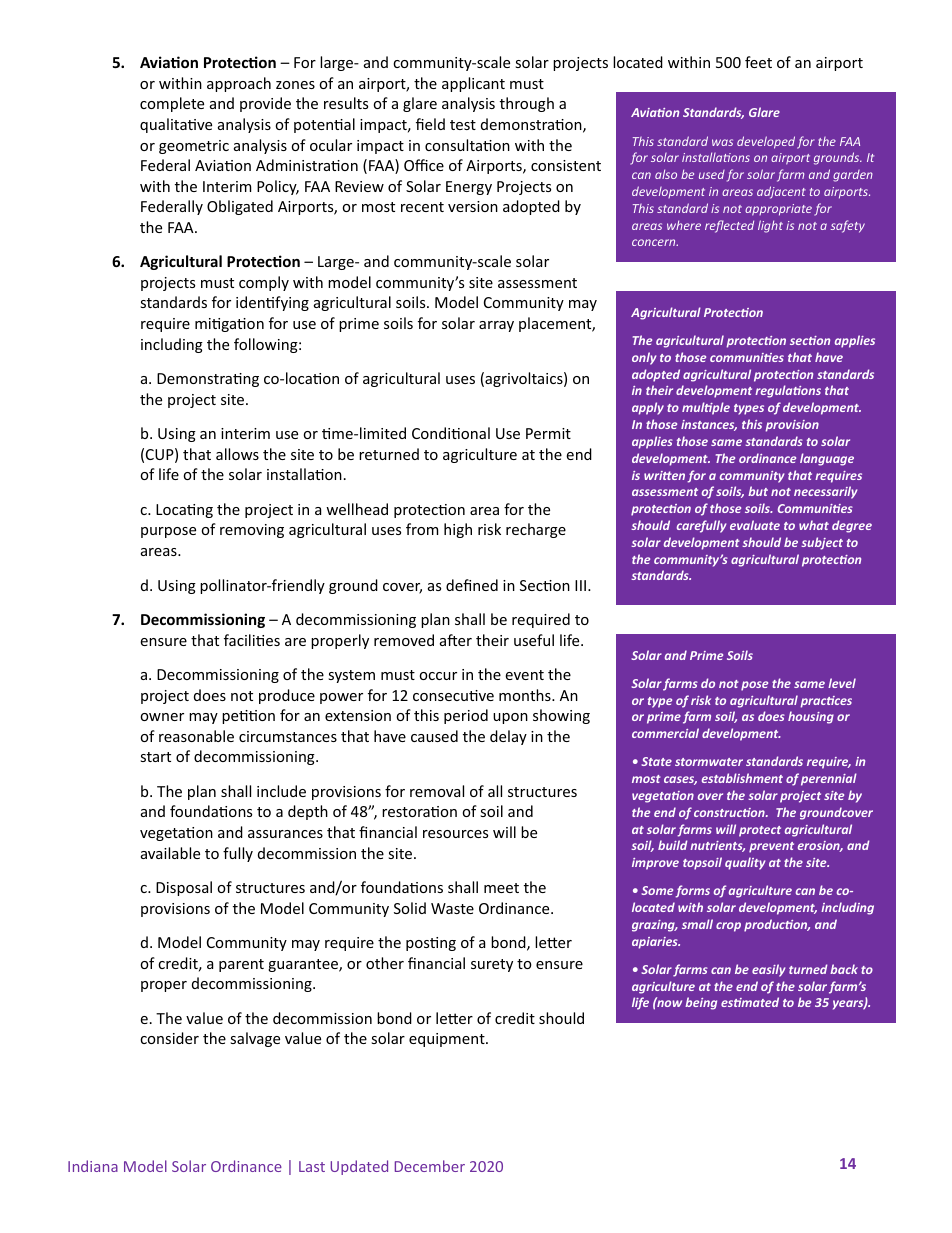 This image has width=952, height=1233. What do you see at coordinates (208, 380) in the image?
I see `Demonstrating` at bounding box center [208, 380].
